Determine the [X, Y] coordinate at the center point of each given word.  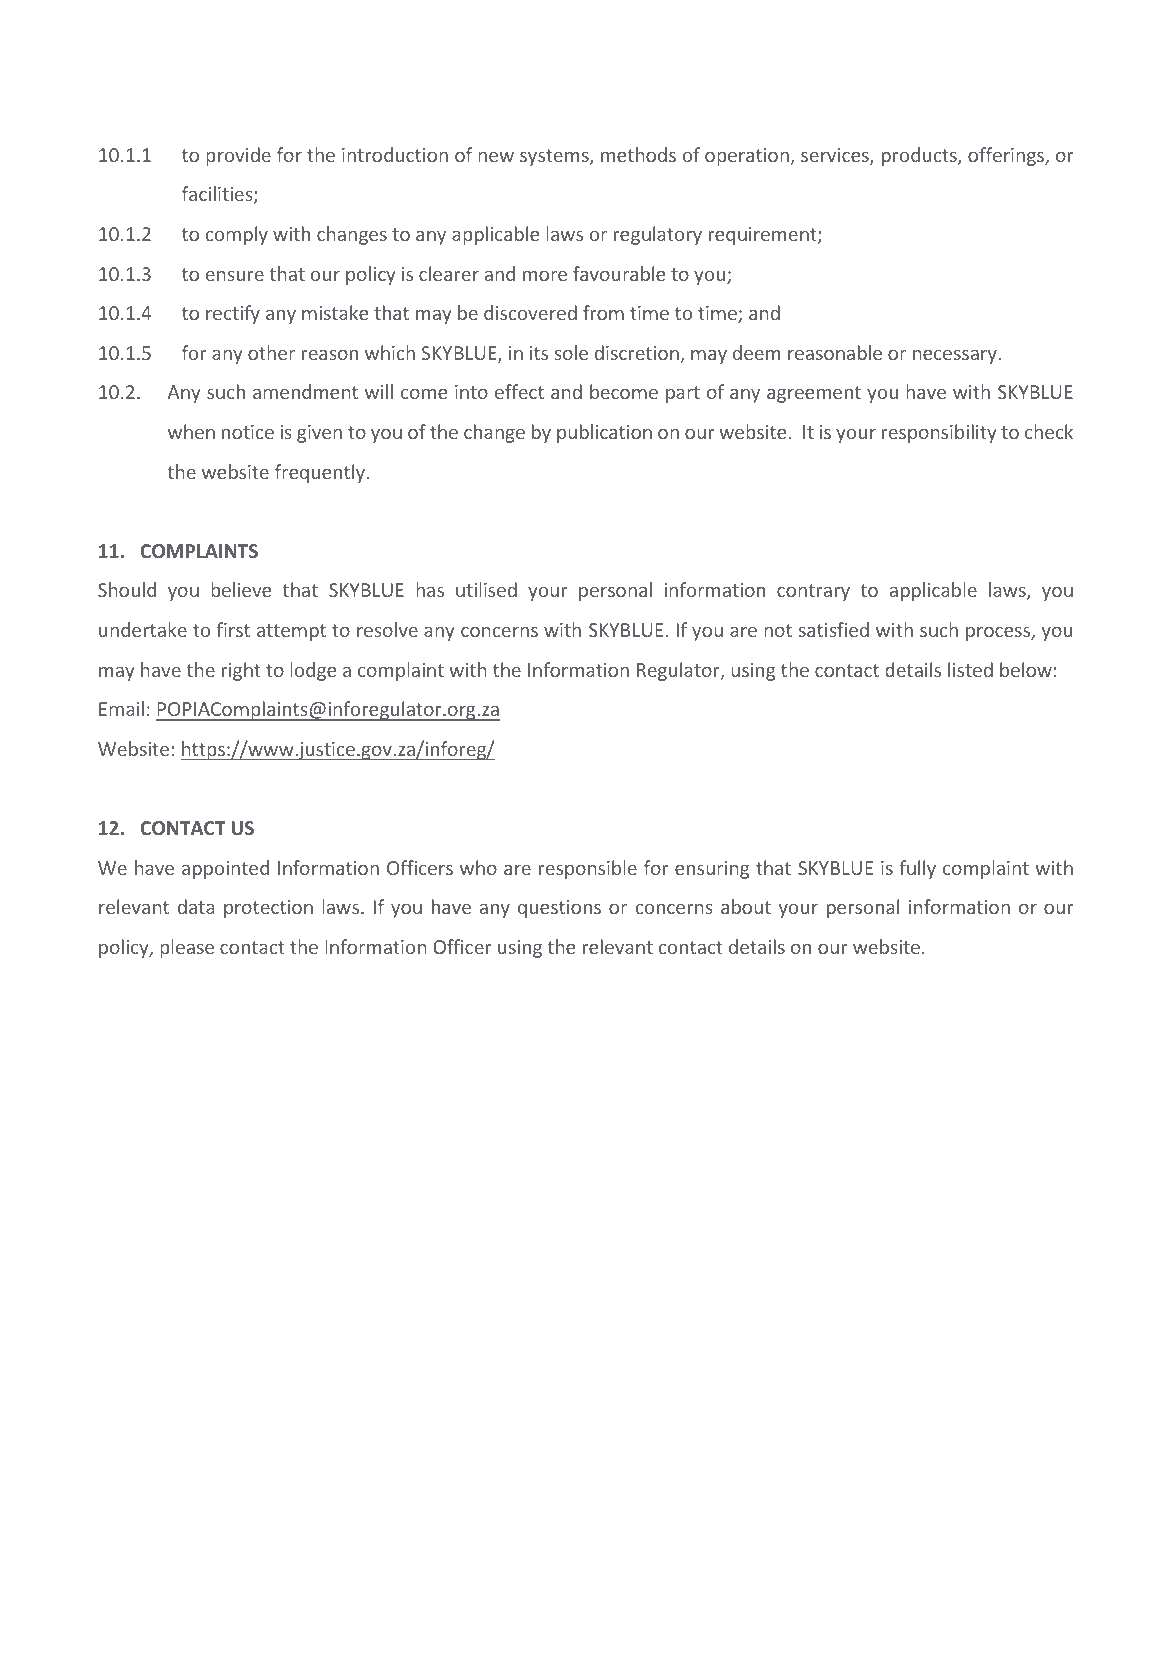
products [920, 156]
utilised [486, 589]
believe [241, 589]
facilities [218, 195]
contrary [813, 592]
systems [555, 157]
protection [268, 909]
